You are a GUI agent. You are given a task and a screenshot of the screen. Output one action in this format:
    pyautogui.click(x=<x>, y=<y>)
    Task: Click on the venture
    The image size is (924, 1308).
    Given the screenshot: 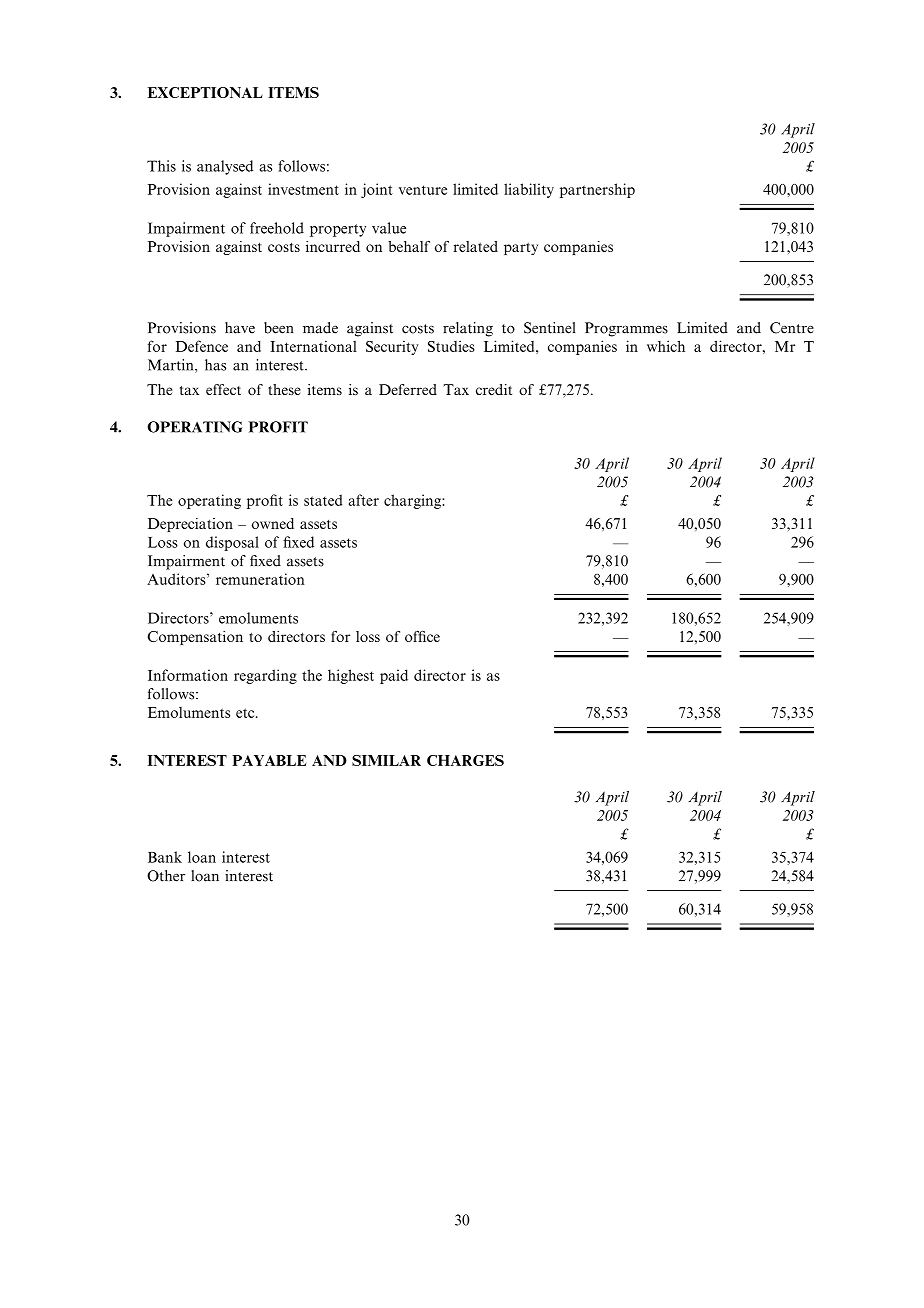 What is the action you would take?
    pyautogui.click(x=423, y=190)
